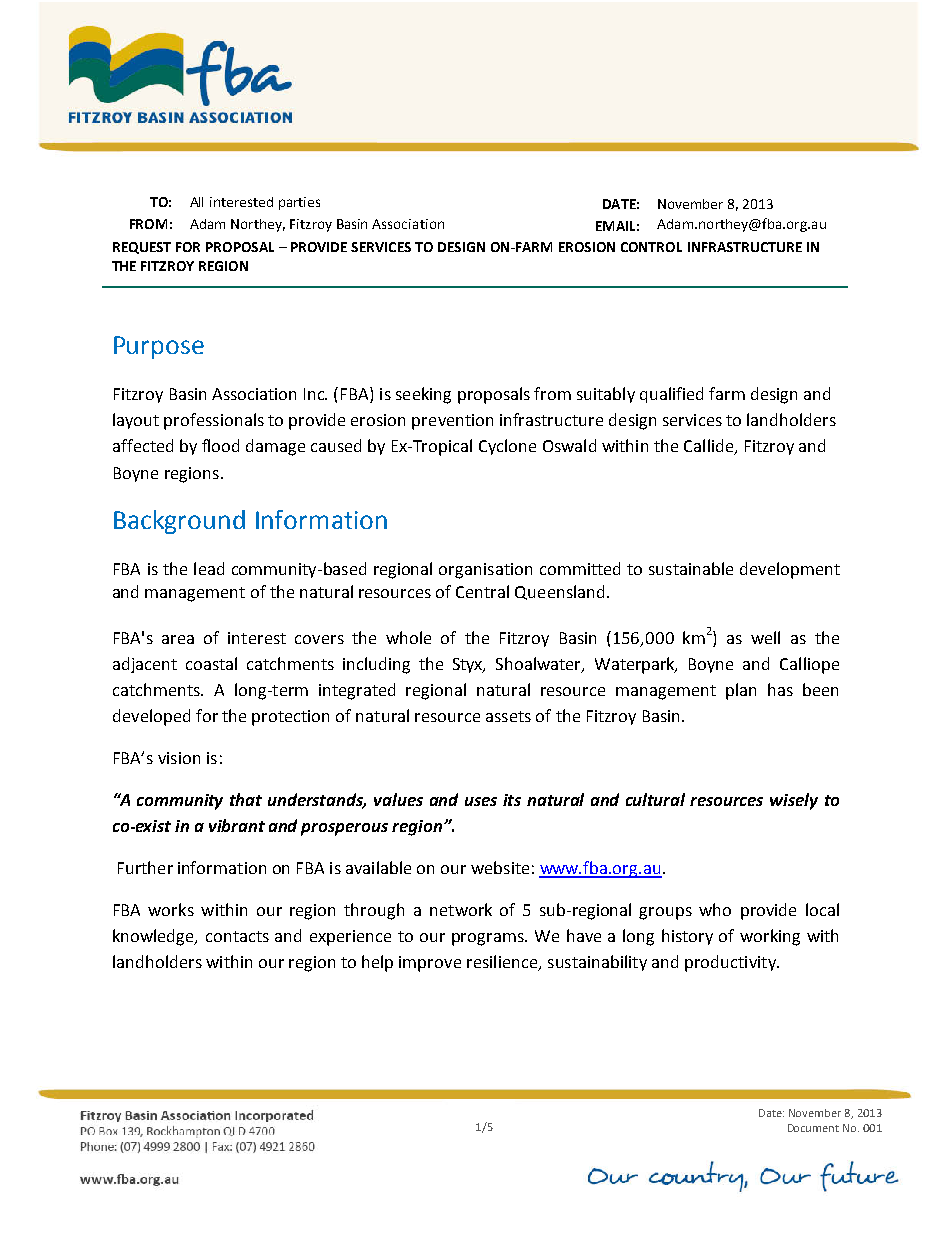  What do you see at coordinates (651, 247) in the document?
I see `CONTROL` at bounding box center [651, 247].
